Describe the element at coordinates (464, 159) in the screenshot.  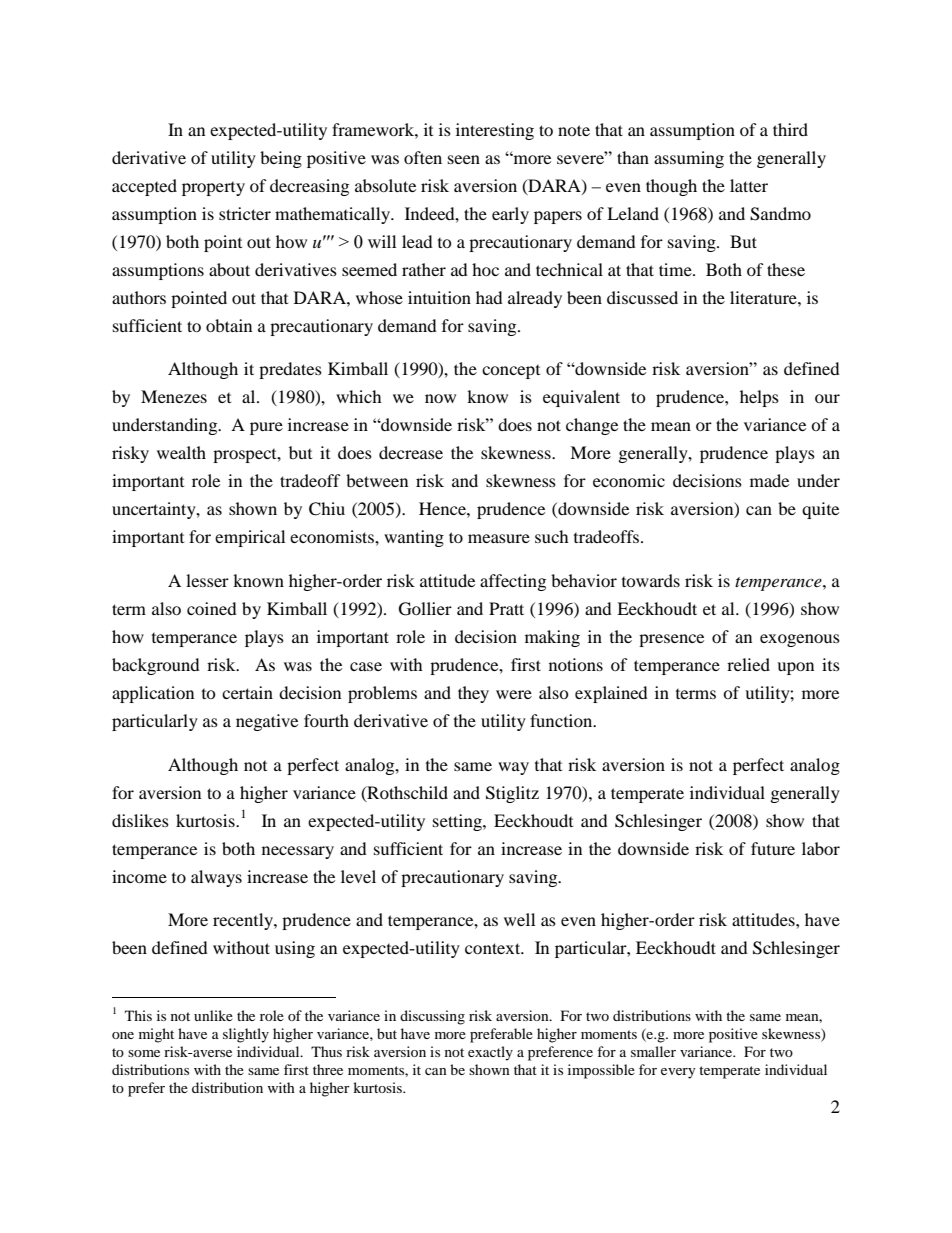
I see `seen` at that location.
